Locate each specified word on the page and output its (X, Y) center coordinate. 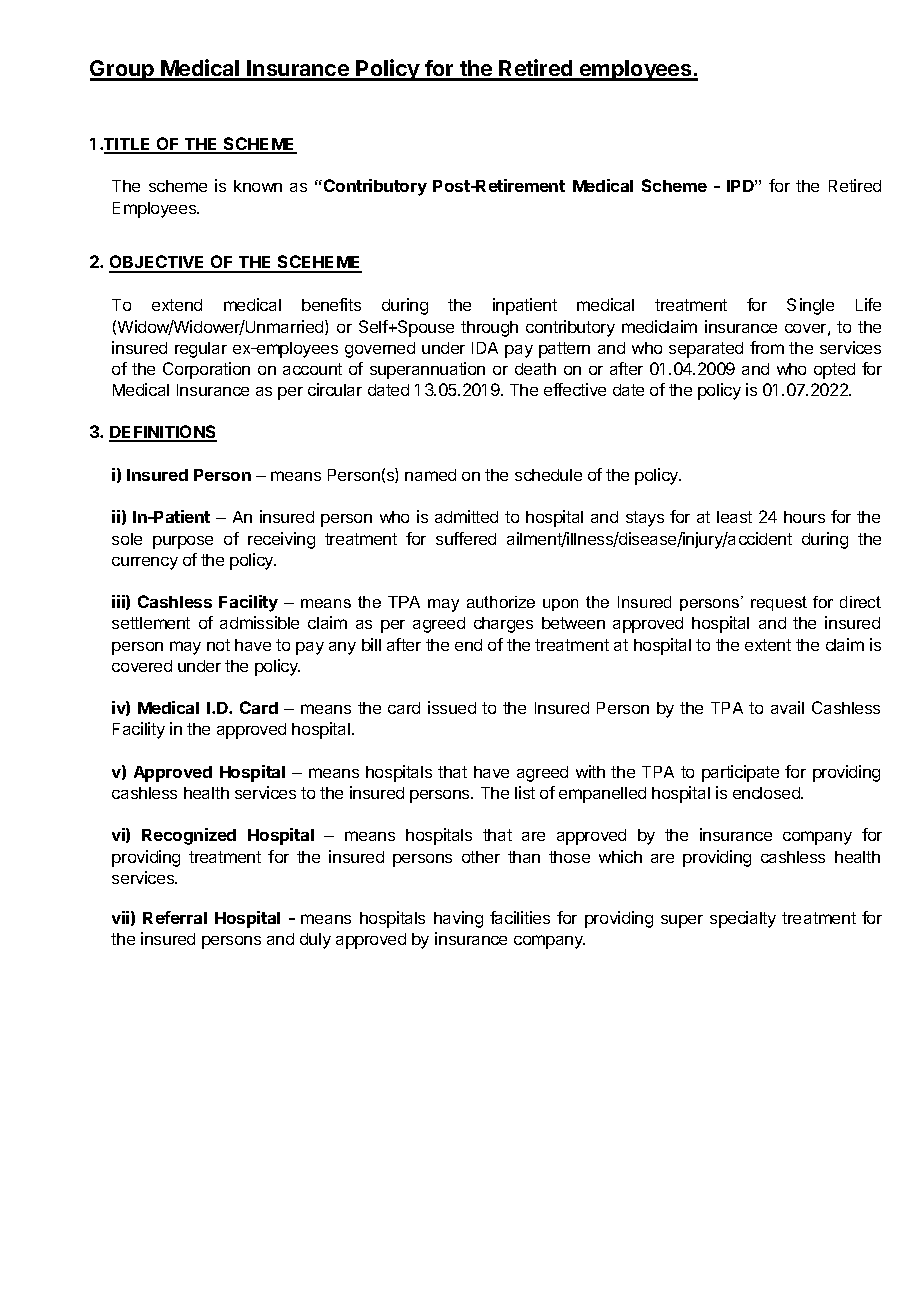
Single (810, 306)
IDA (485, 348)
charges (503, 625)
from (767, 347)
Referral (175, 917)
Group (123, 70)
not (218, 645)
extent (768, 645)
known (258, 186)
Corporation (206, 370)
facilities (520, 917)
